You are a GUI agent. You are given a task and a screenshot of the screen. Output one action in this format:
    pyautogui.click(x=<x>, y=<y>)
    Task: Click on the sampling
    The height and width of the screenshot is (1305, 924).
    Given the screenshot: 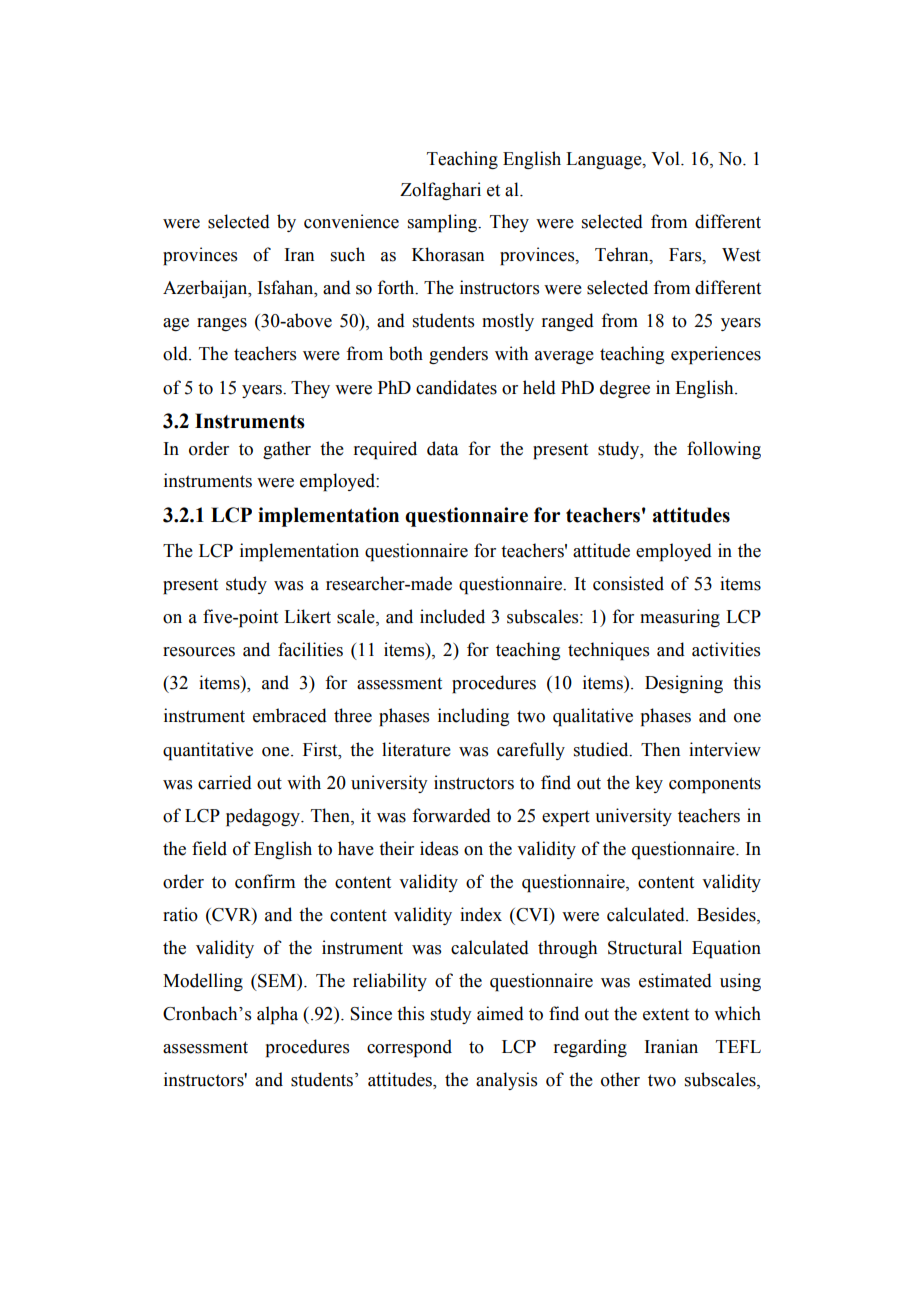 What is the action you would take?
    pyautogui.click(x=443, y=223)
